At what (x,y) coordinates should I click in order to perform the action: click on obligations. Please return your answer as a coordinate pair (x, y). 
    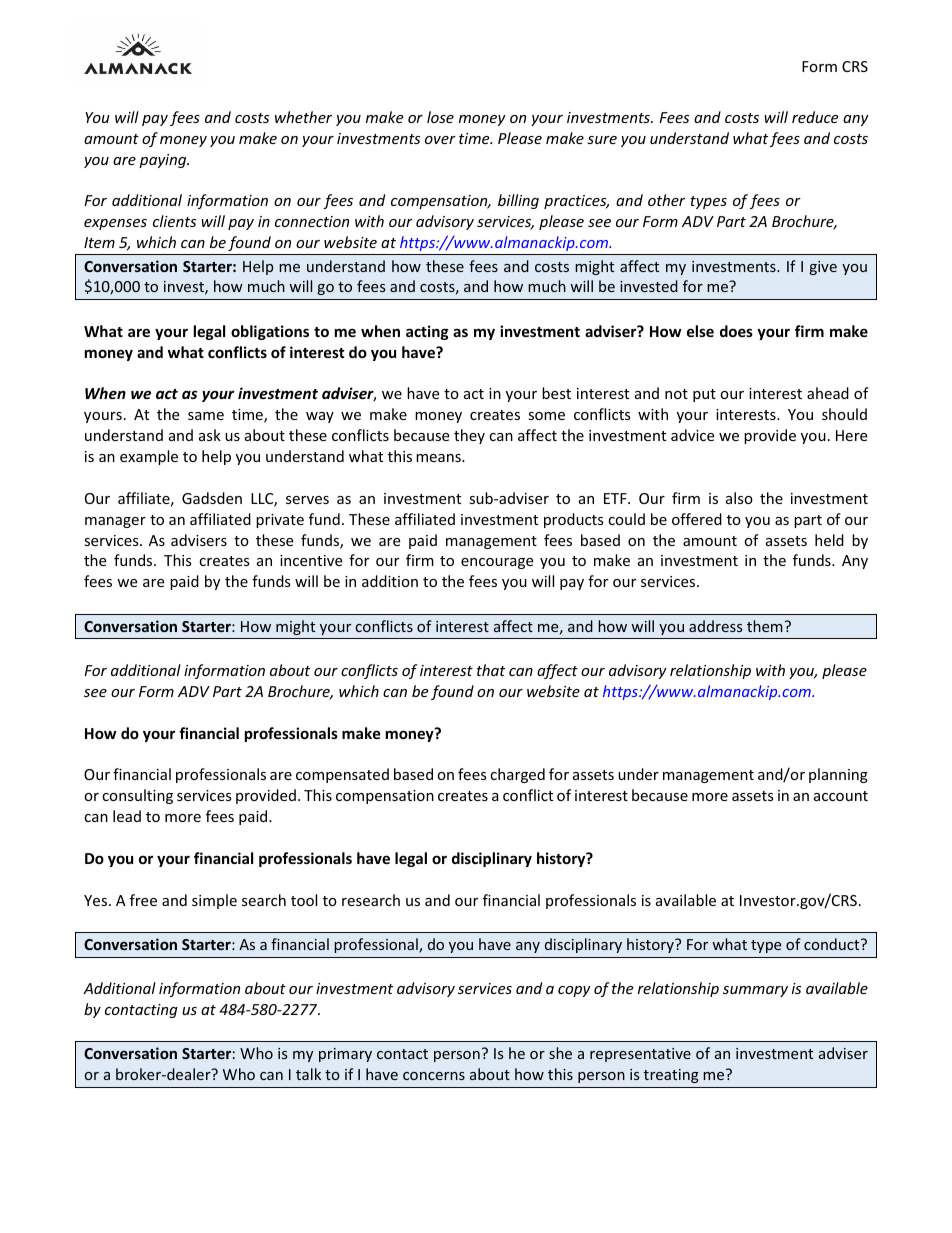
    Looking at the image, I should click on (270, 332).
